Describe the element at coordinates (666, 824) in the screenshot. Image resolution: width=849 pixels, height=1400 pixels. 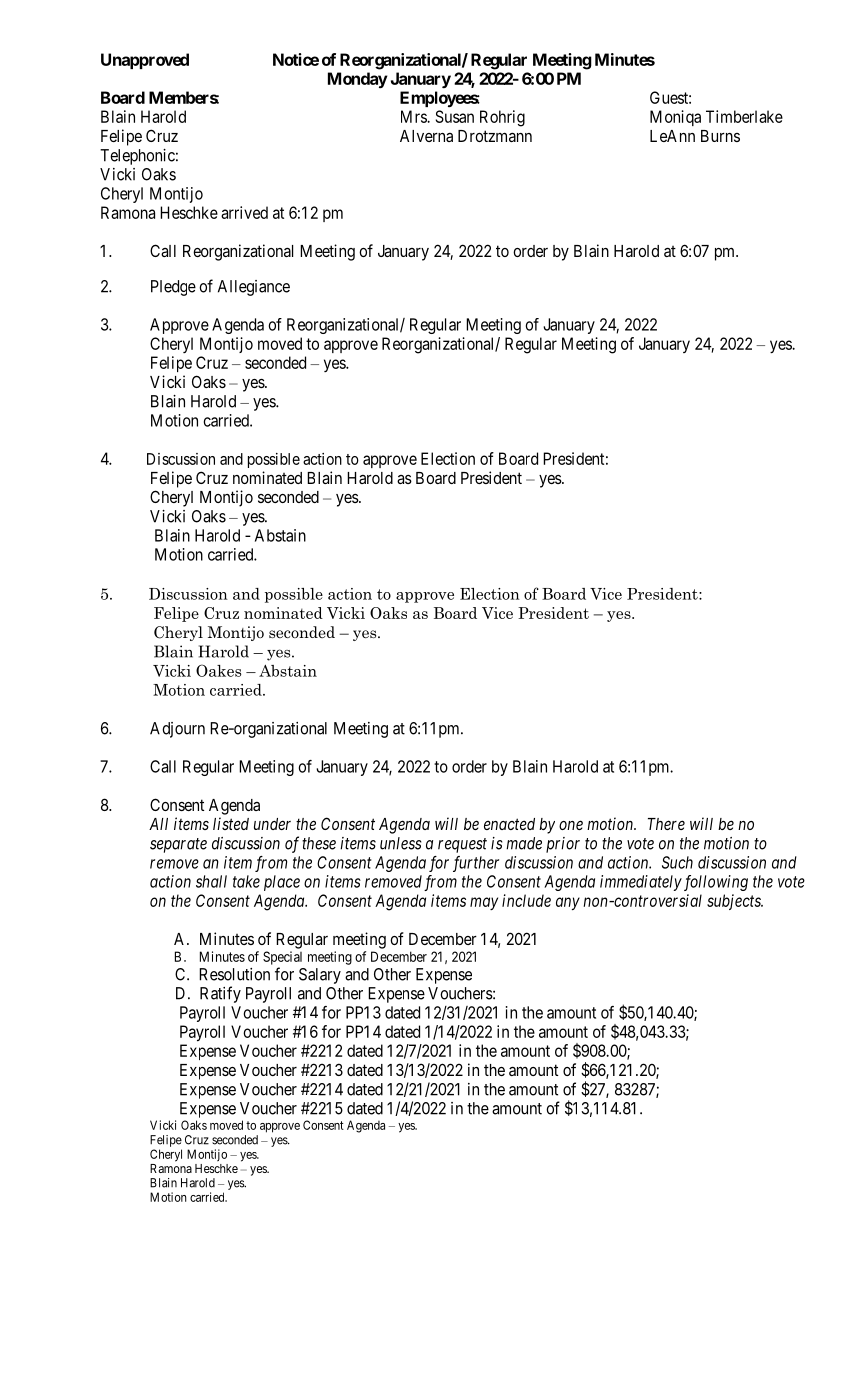
I see `There` at that location.
